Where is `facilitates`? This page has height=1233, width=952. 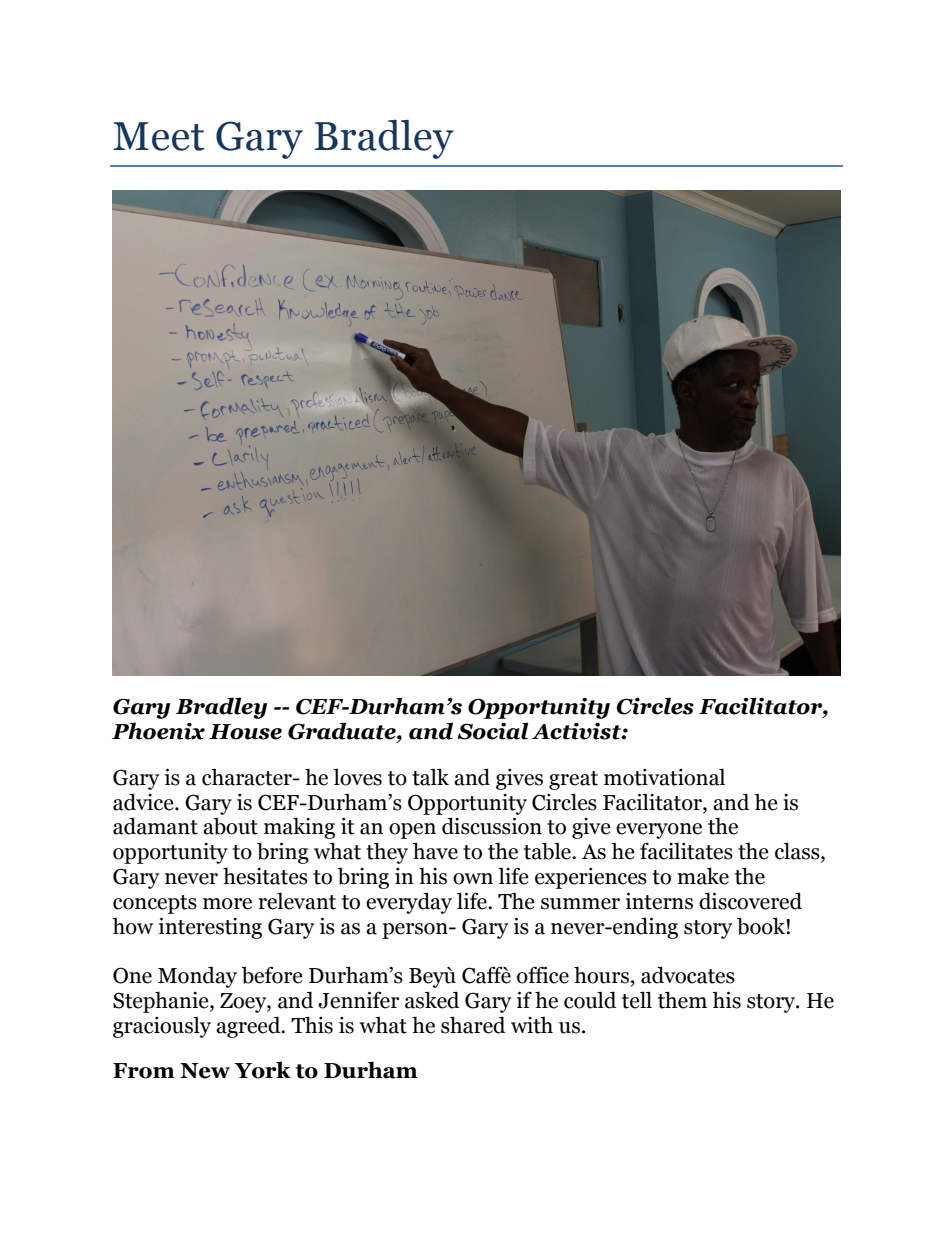
facilitates is located at coordinates (686, 851).
